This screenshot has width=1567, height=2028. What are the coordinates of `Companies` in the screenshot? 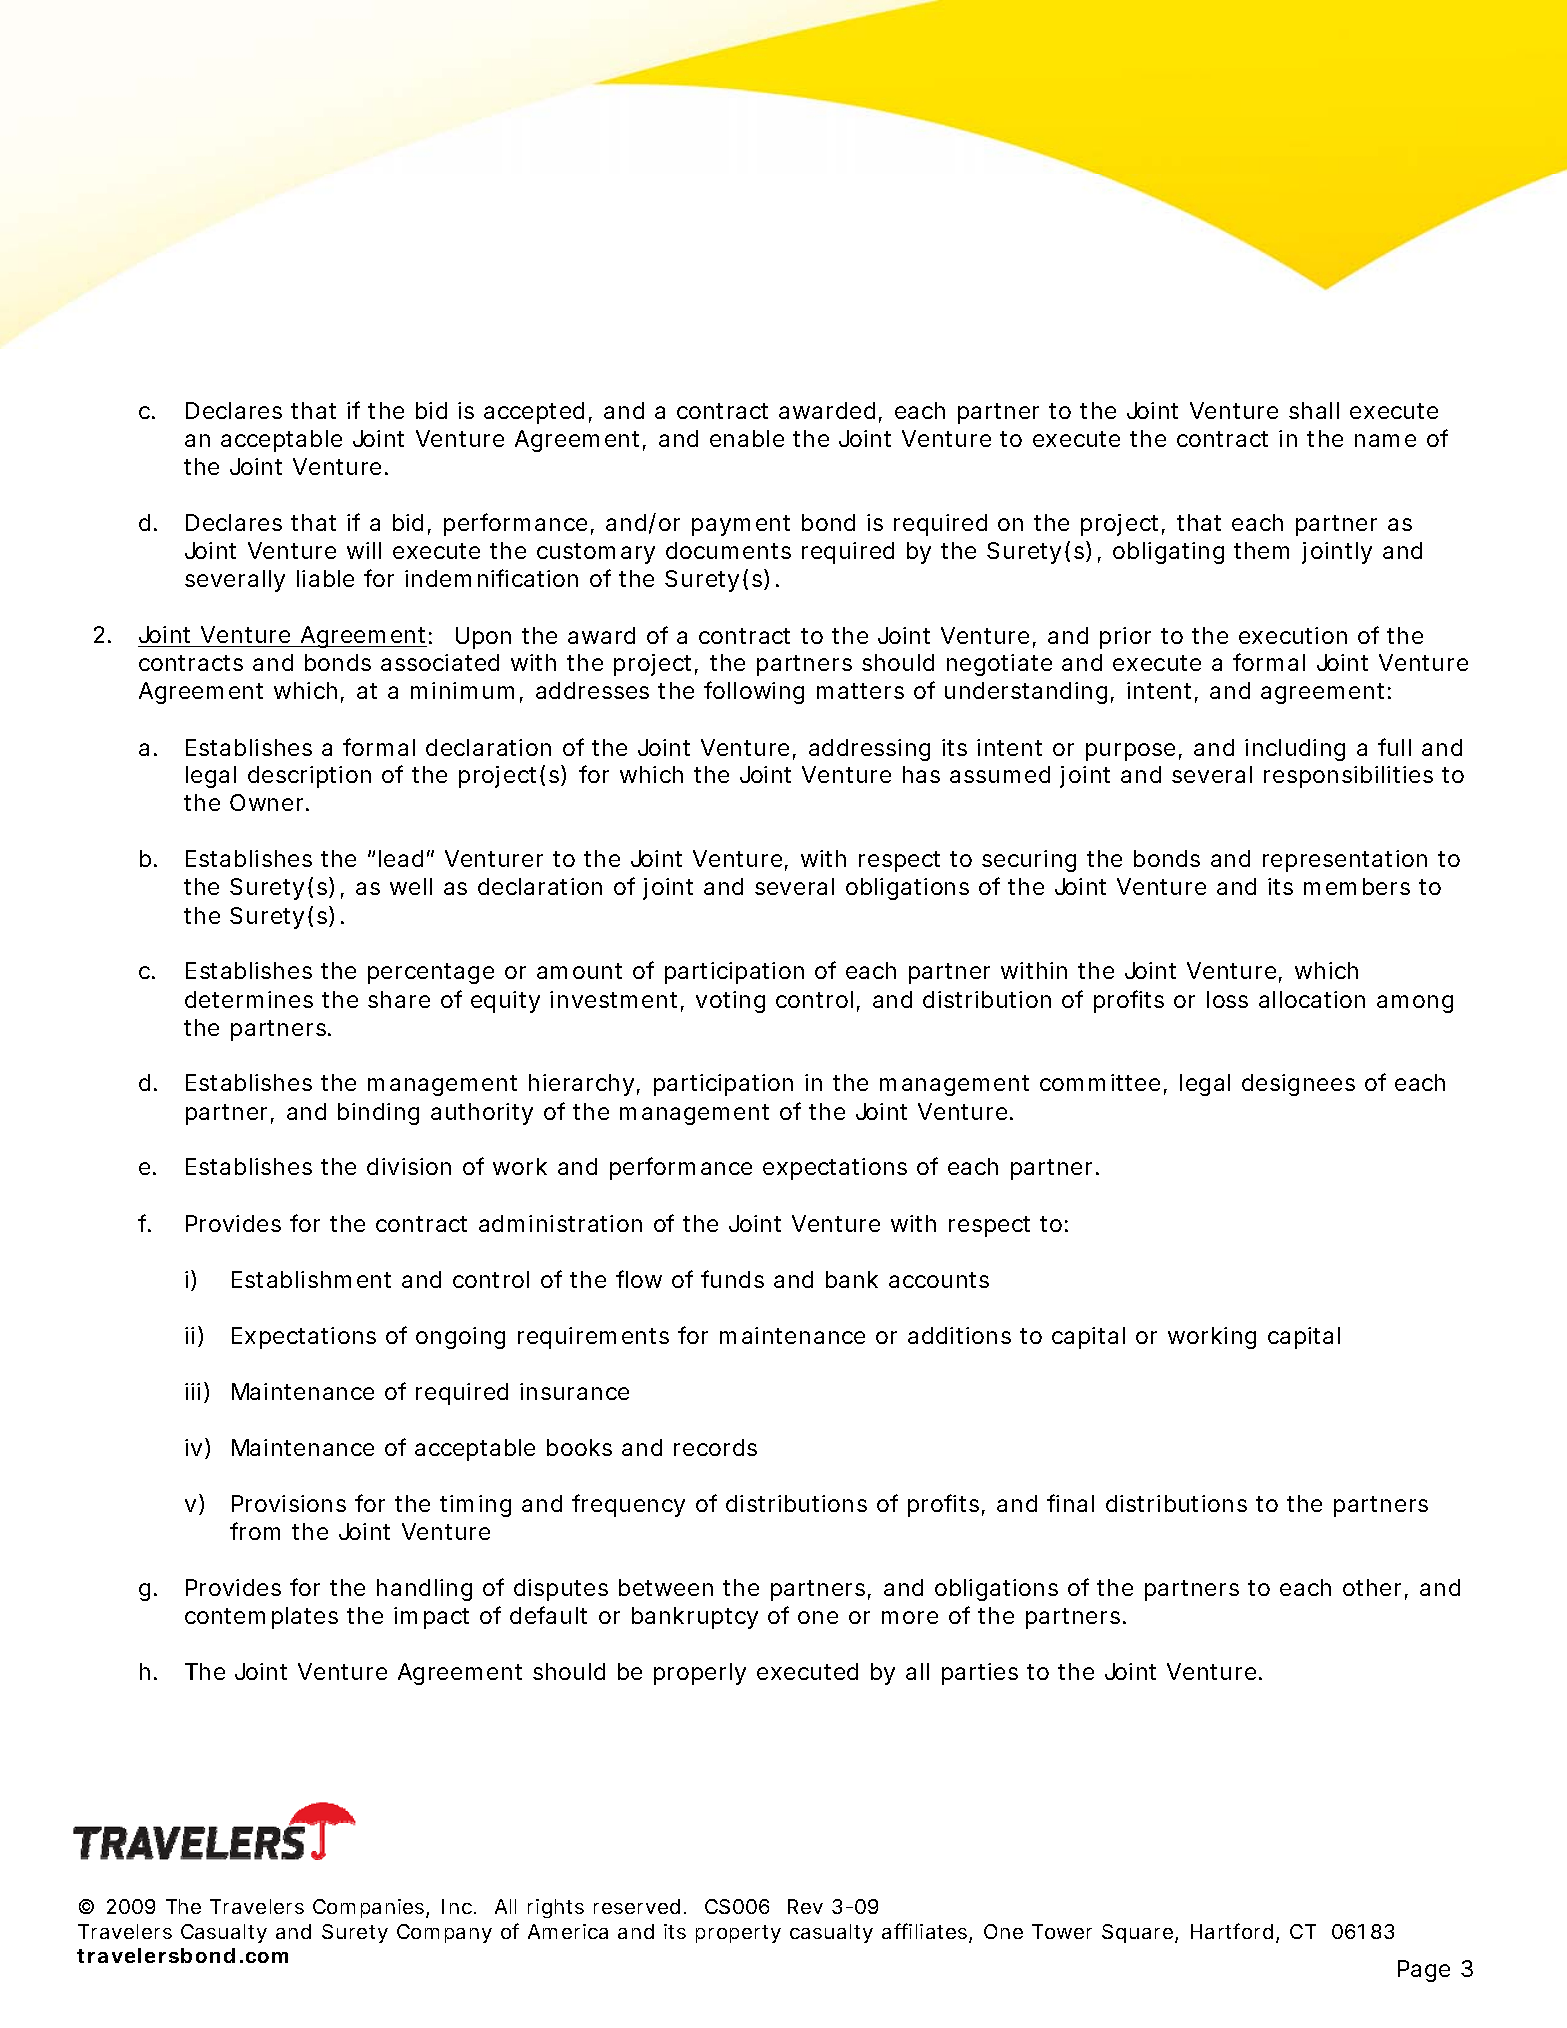 It's located at (370, 1908).
